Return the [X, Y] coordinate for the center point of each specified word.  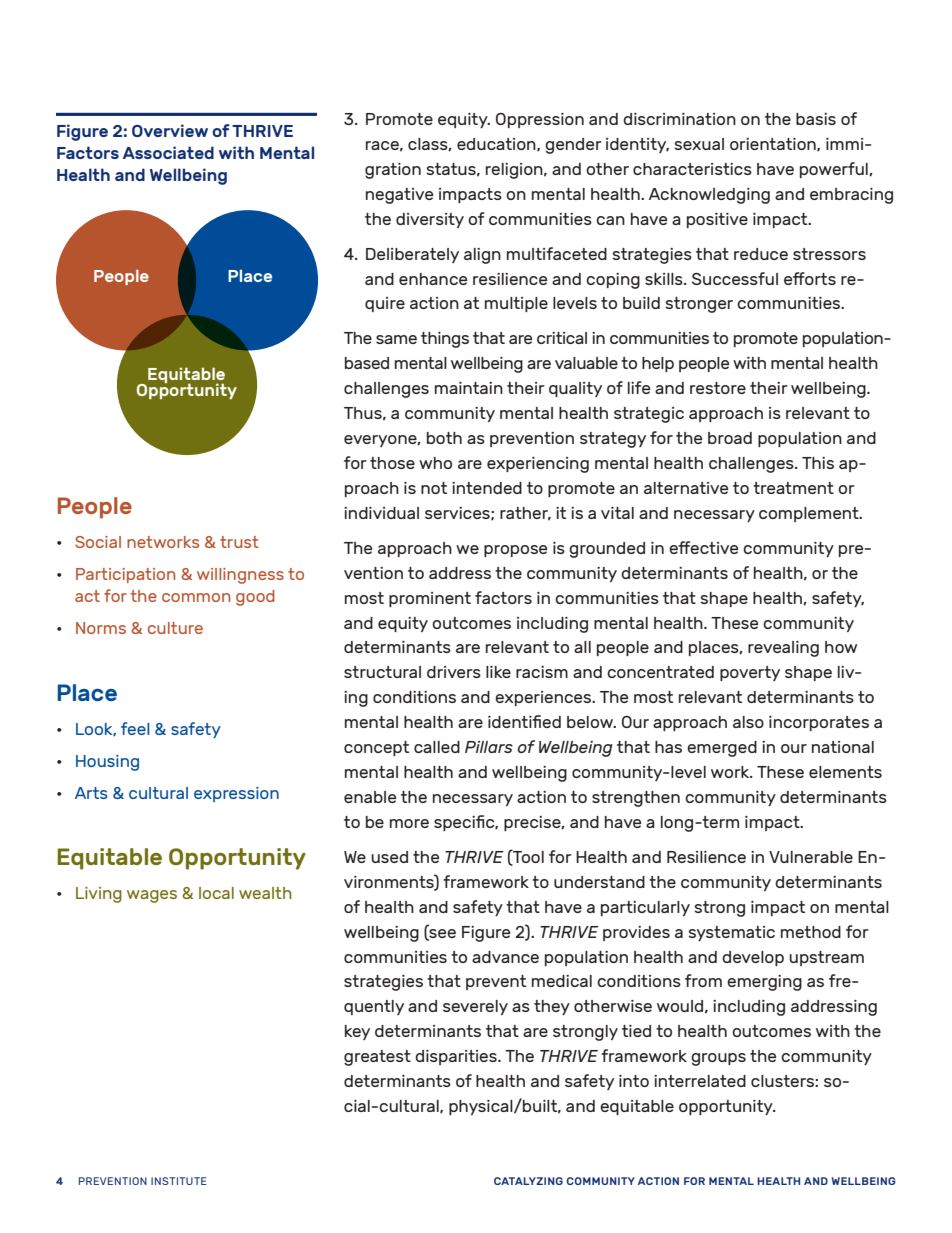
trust [239, 542]
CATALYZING [528, 1181]
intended [487, 488]
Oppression [540, 120]
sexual [699, 144]
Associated [168, 152]
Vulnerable [811, 857]
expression [236, 794]
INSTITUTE [179, 1181]
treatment [793, 488]
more [409, 823]
